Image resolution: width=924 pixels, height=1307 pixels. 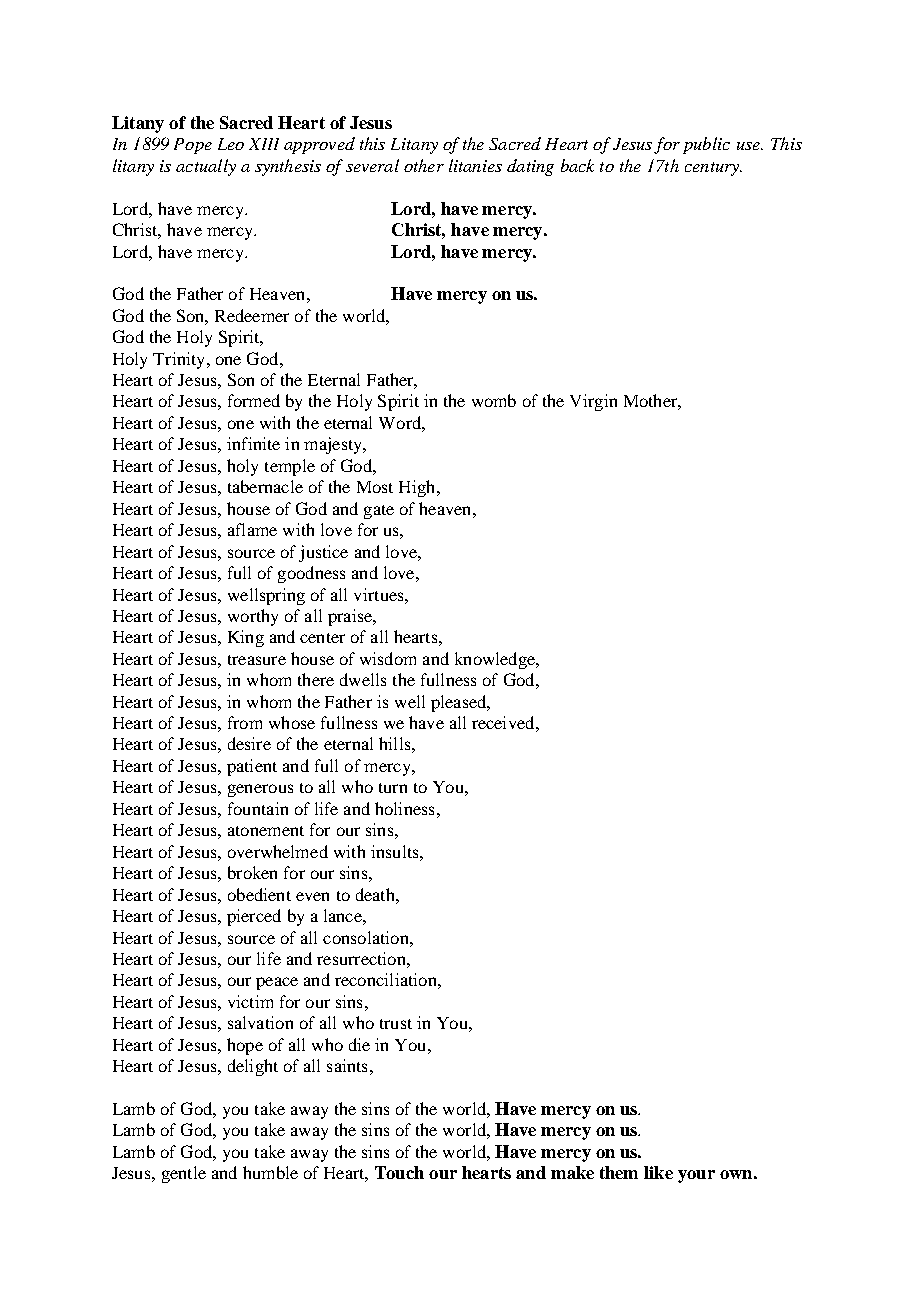 I want to click on century, so click(x=713, y=169).
